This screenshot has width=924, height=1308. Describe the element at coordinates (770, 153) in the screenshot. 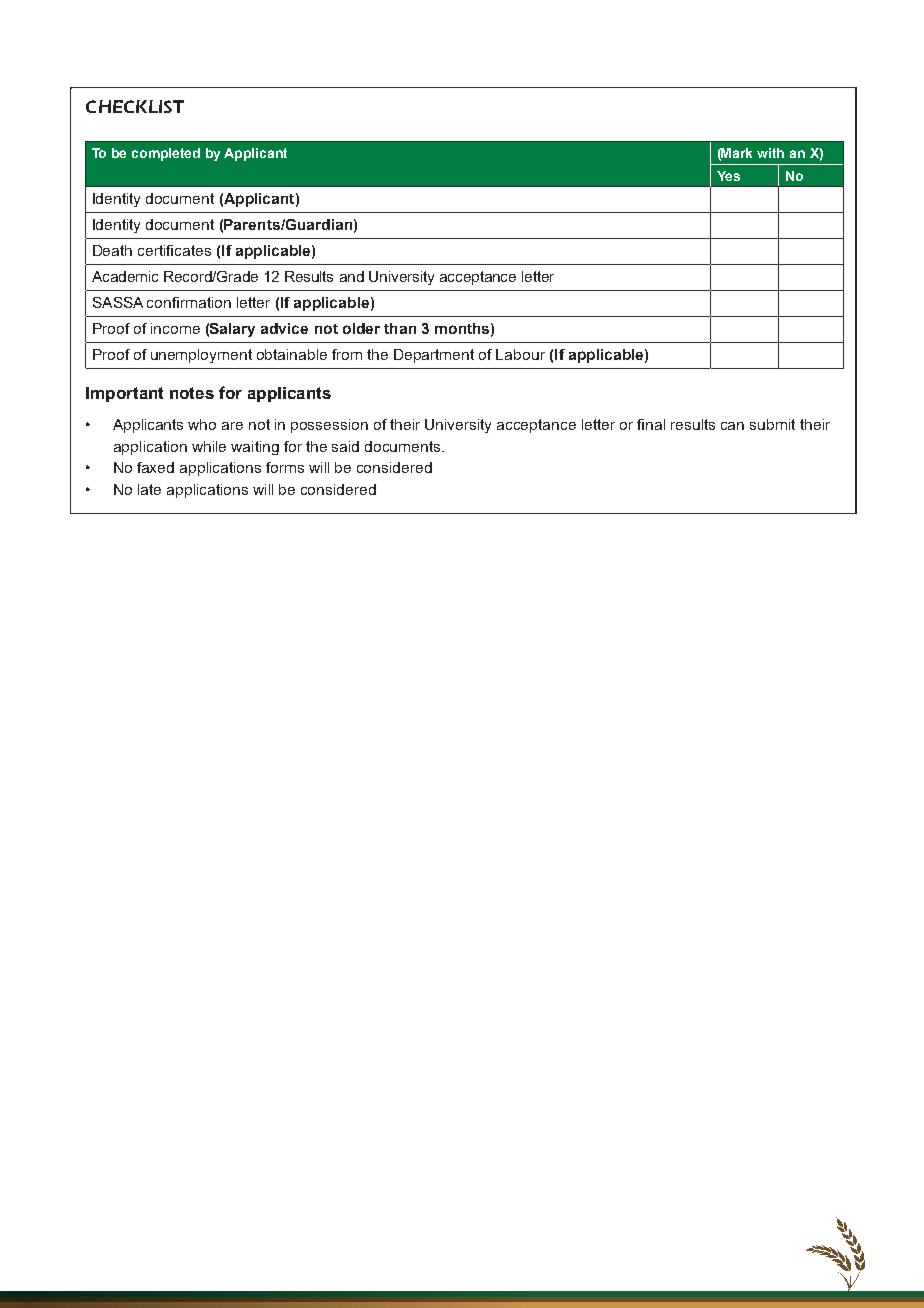

I see `with` at that location.
